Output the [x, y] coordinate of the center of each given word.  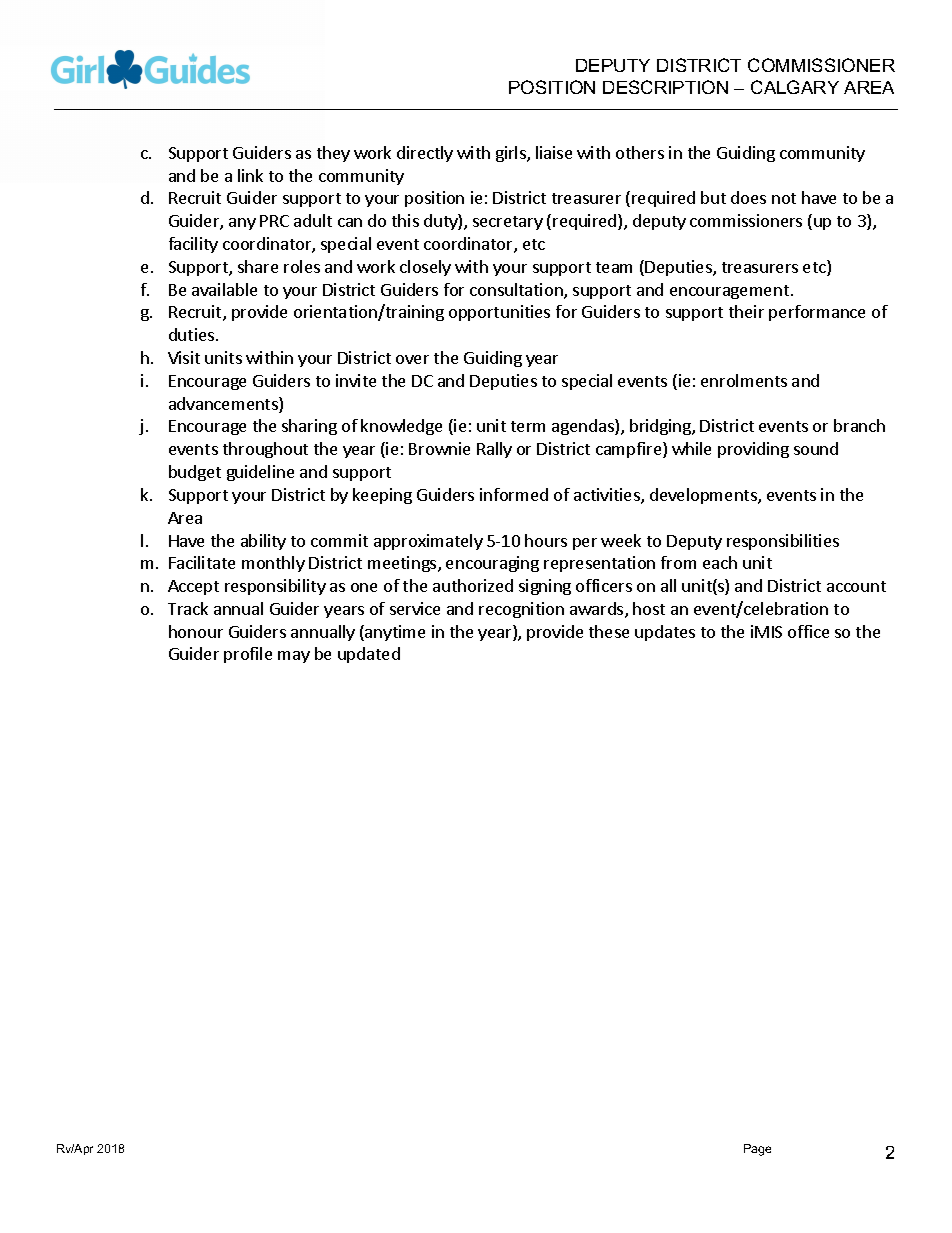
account [856, 586]
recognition [521, 610]
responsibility [275, 587]
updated [369, 655]
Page [757, 1150]
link [250, 175]
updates [665, 633]
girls [512, 154]
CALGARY [795, 87]
